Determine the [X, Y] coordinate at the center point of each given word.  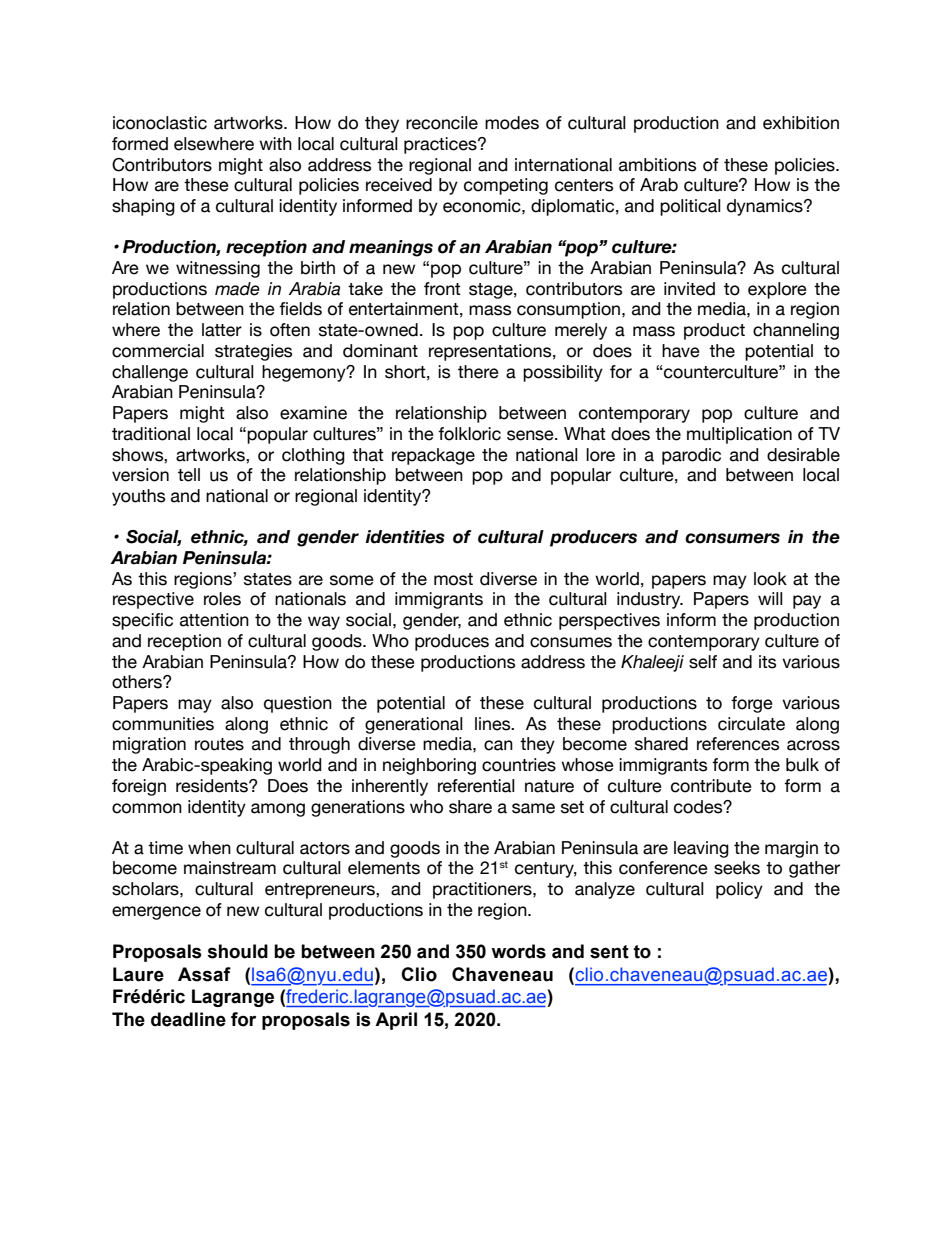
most [453, 579]
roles [222, 599]
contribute [711, 786]
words [518, 951]
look [770, 579]
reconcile [442, 123]
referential [476, 786]
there [478, 372]
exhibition [801, 123]
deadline [188, 1019]
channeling [796, 331]
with [275, 143]
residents [213, 786]
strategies [253, 352]
